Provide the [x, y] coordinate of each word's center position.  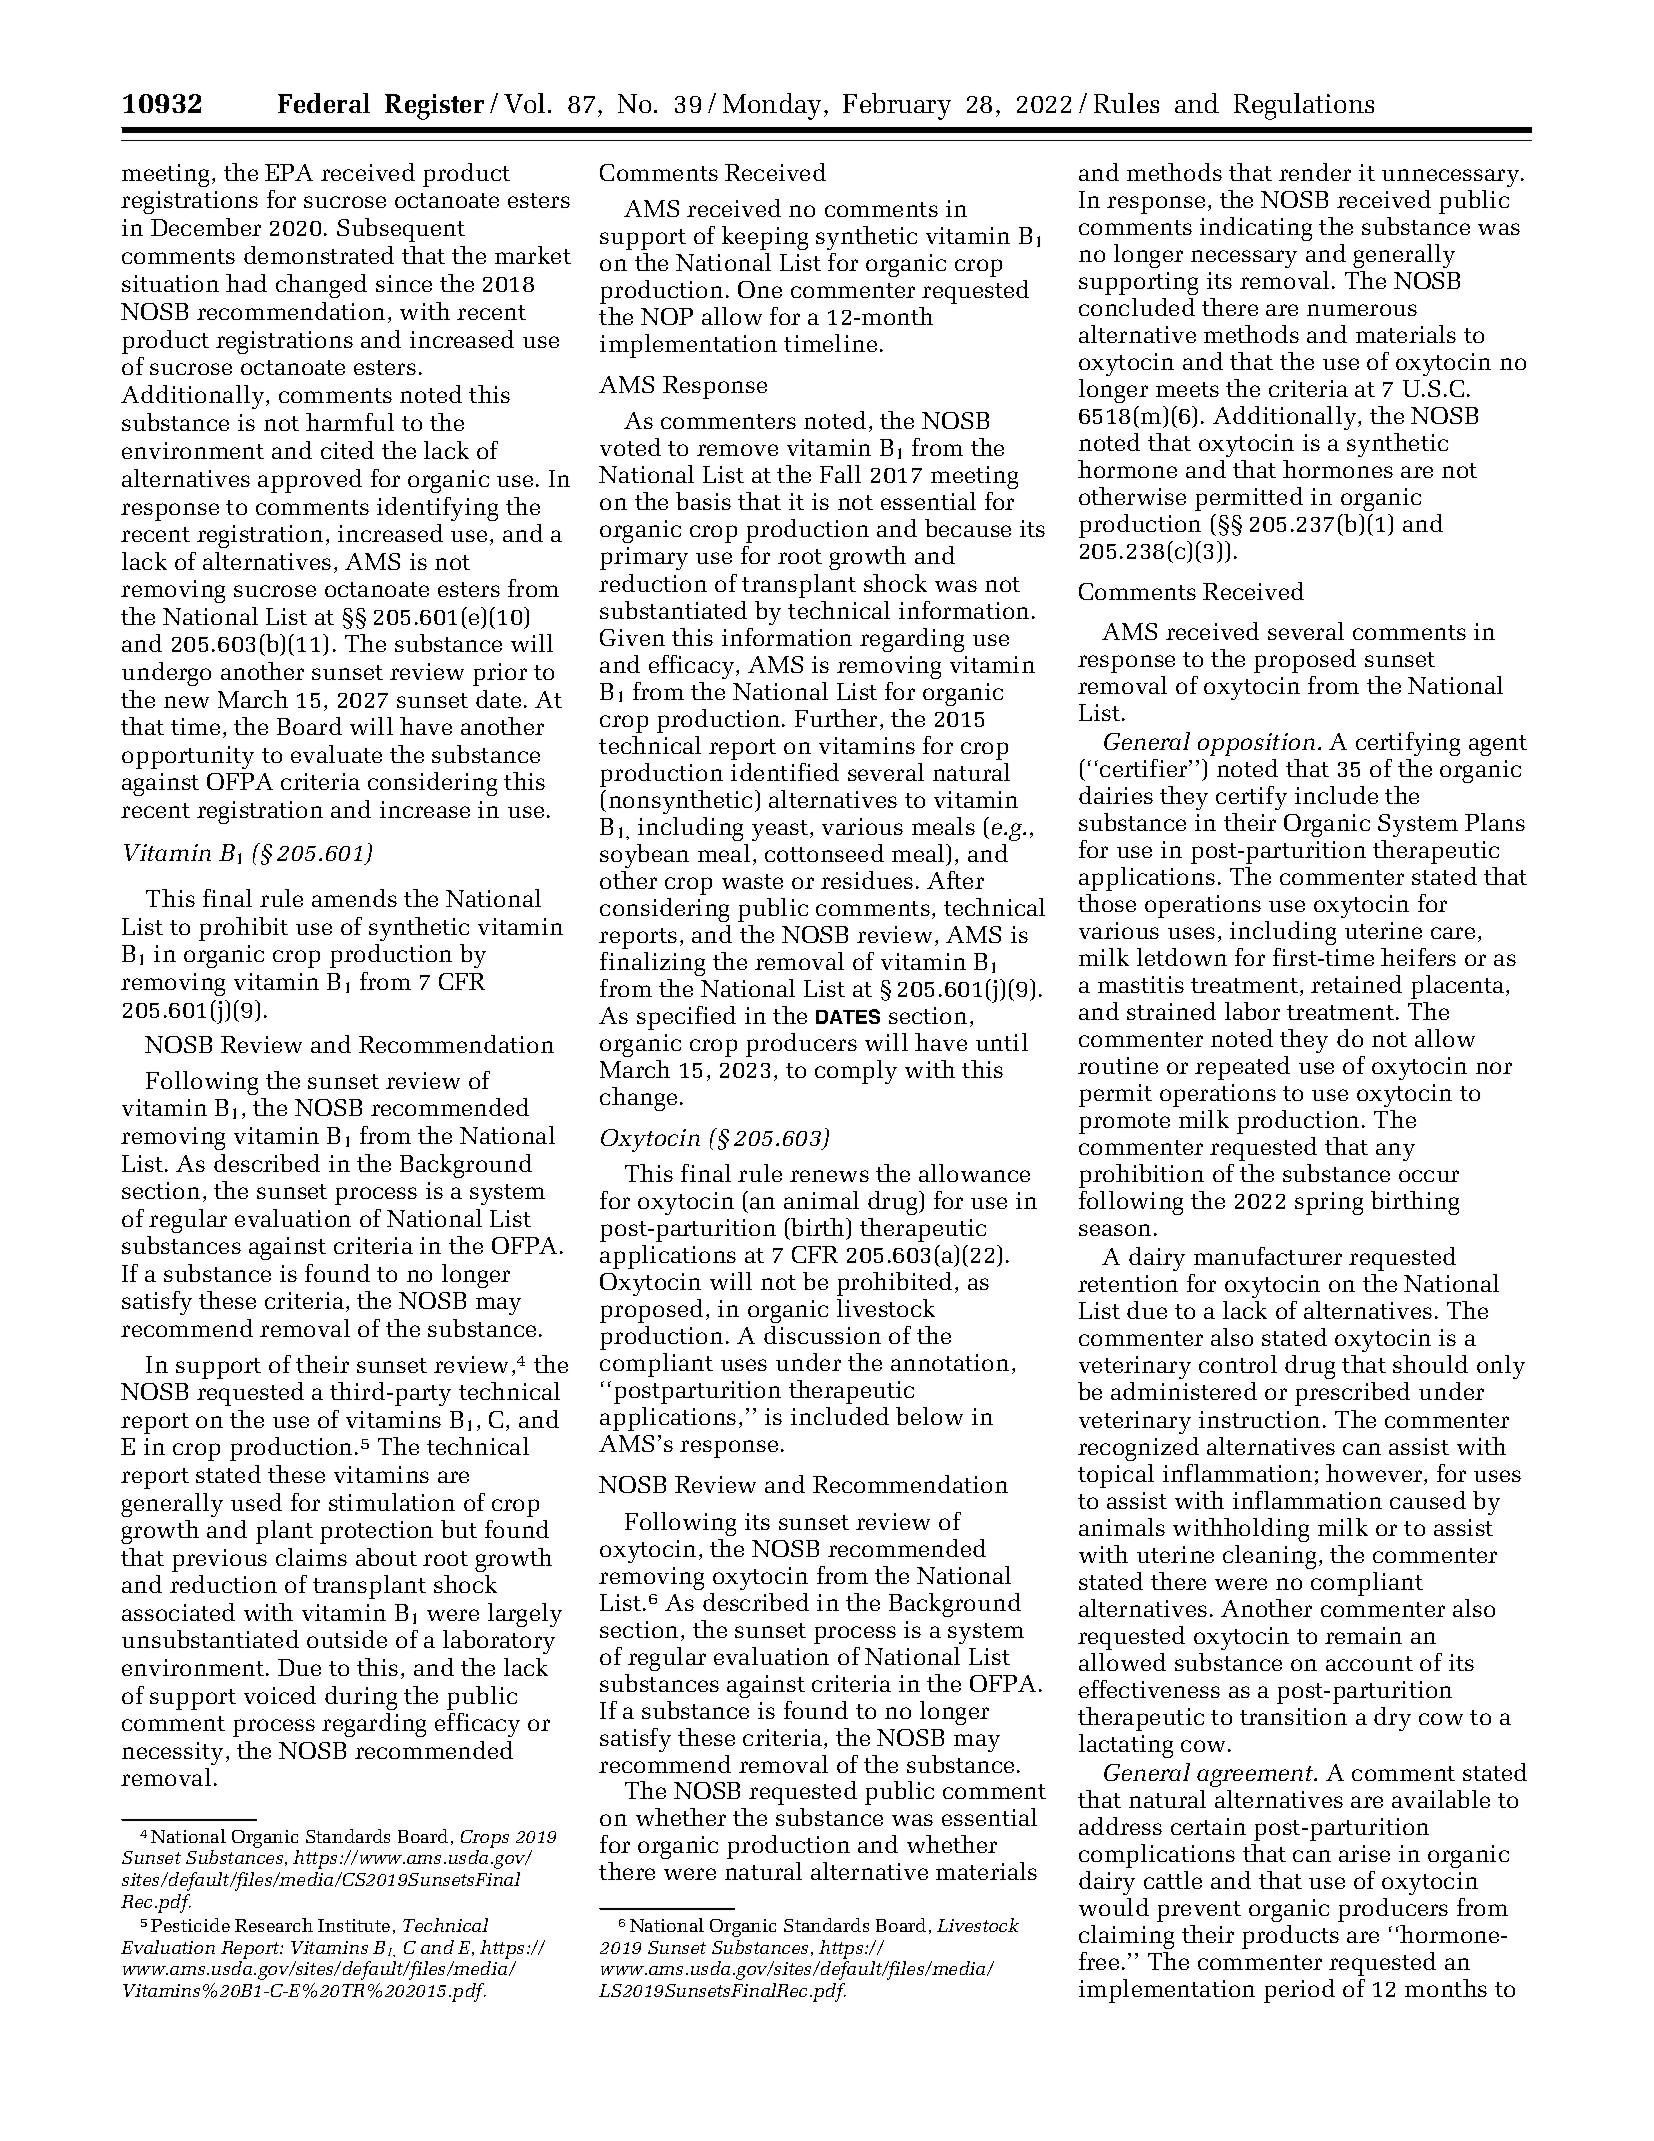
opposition [1256, 744]
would [1114, 1907]
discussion [822, 1335]
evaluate [336, 754]
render [1315, 172]
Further [836, 718]
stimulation [392, 1502]
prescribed [1352, 1394]
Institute [354, 1925]
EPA [289, 172]
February [897, 106]
